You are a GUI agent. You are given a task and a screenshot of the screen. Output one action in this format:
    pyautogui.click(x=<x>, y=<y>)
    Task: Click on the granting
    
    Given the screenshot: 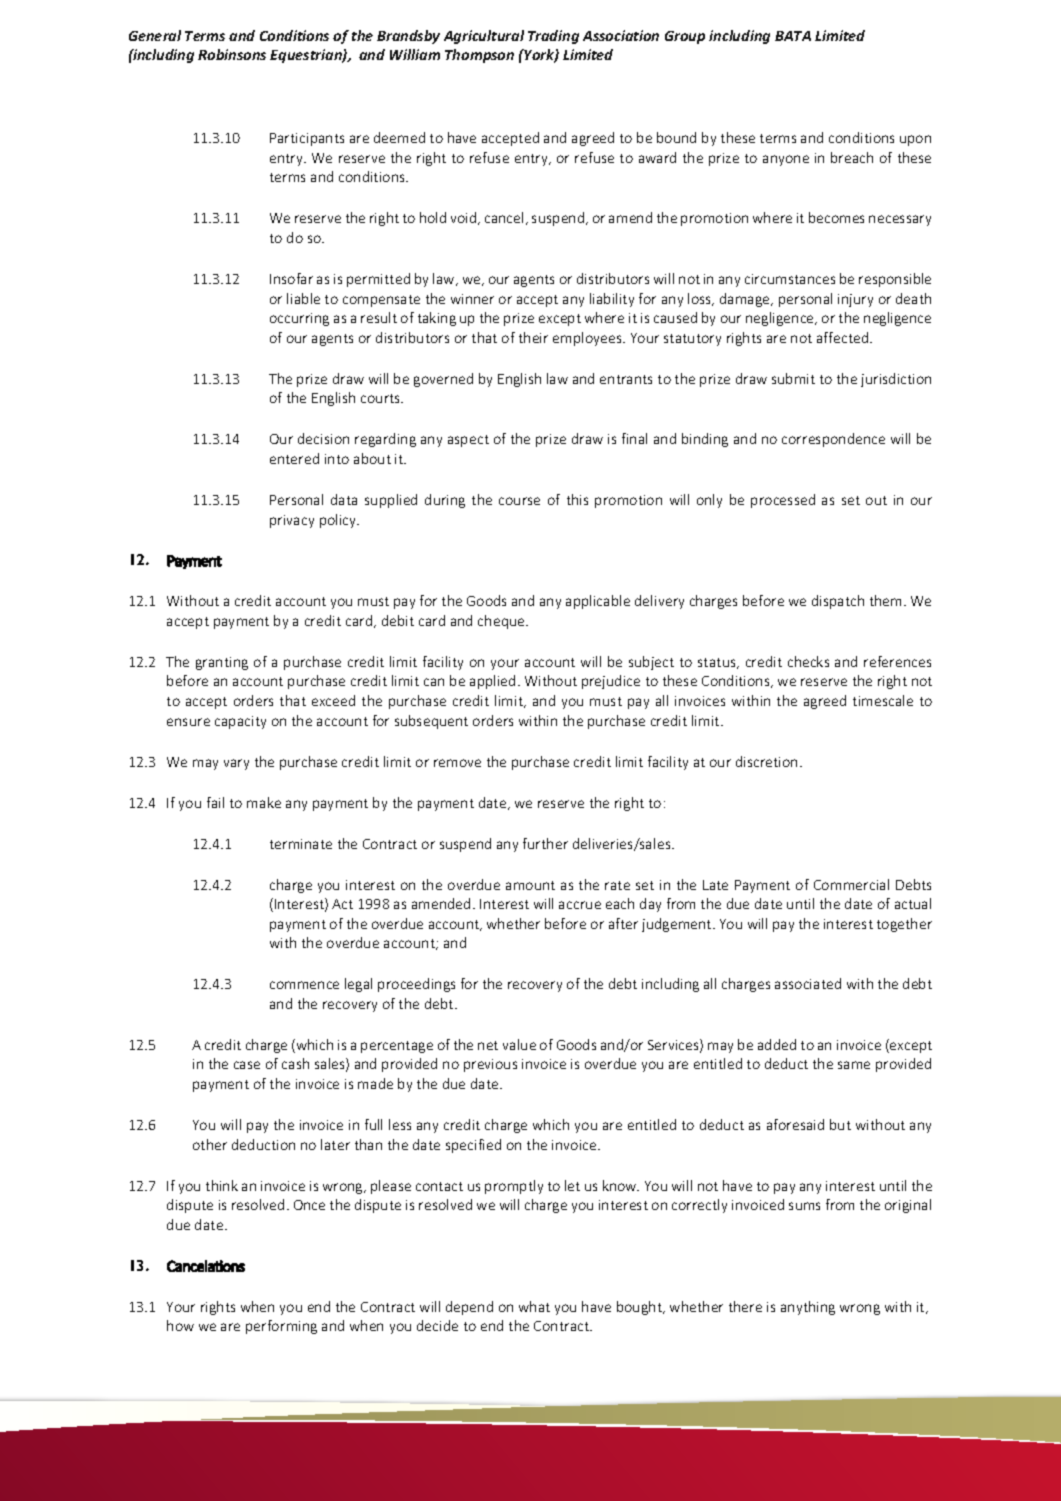 What is the action you would take?
    pyautogui.click(x=222, y=663)
